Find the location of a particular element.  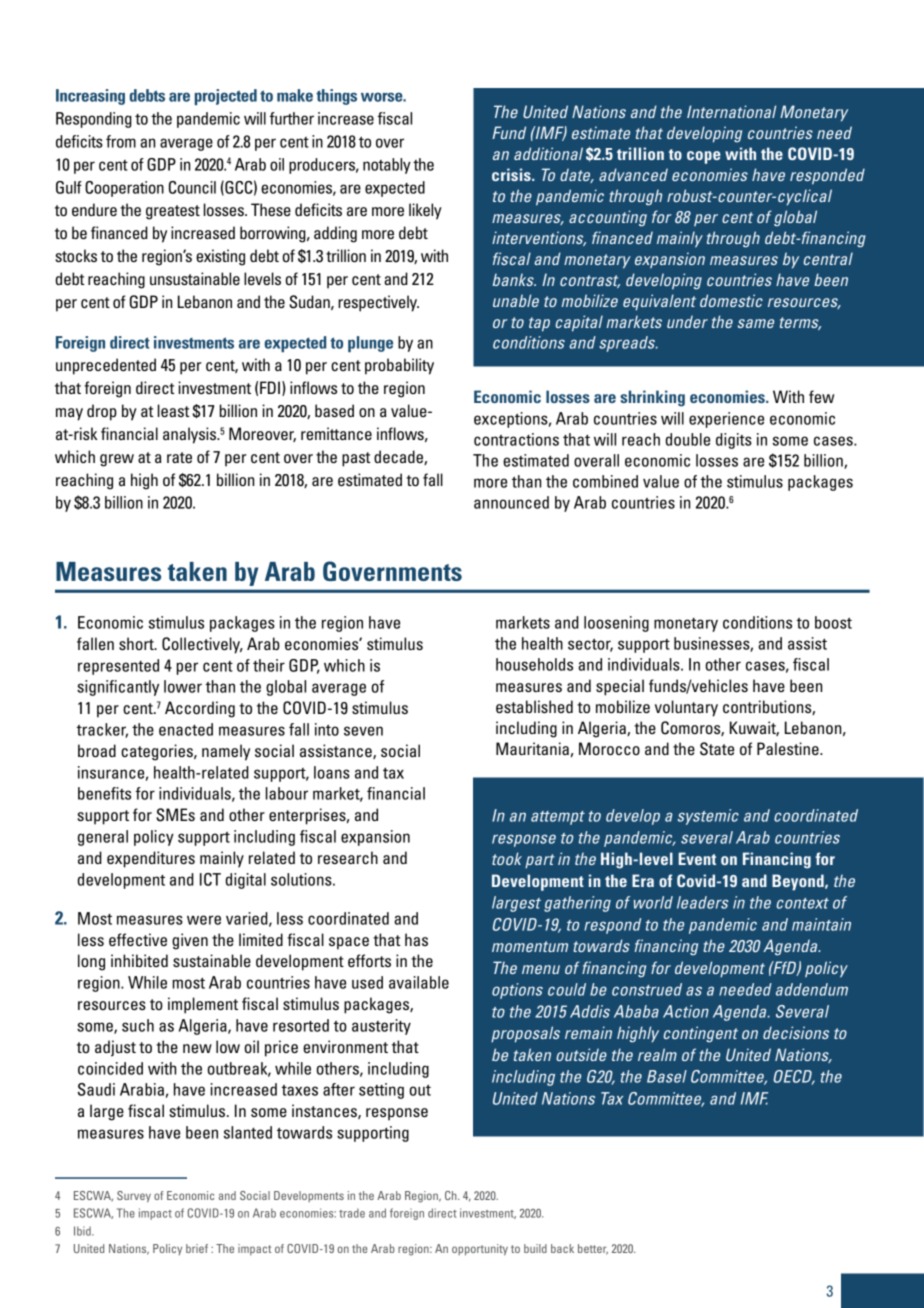

expenditures is located at coordinates (151, 859).
